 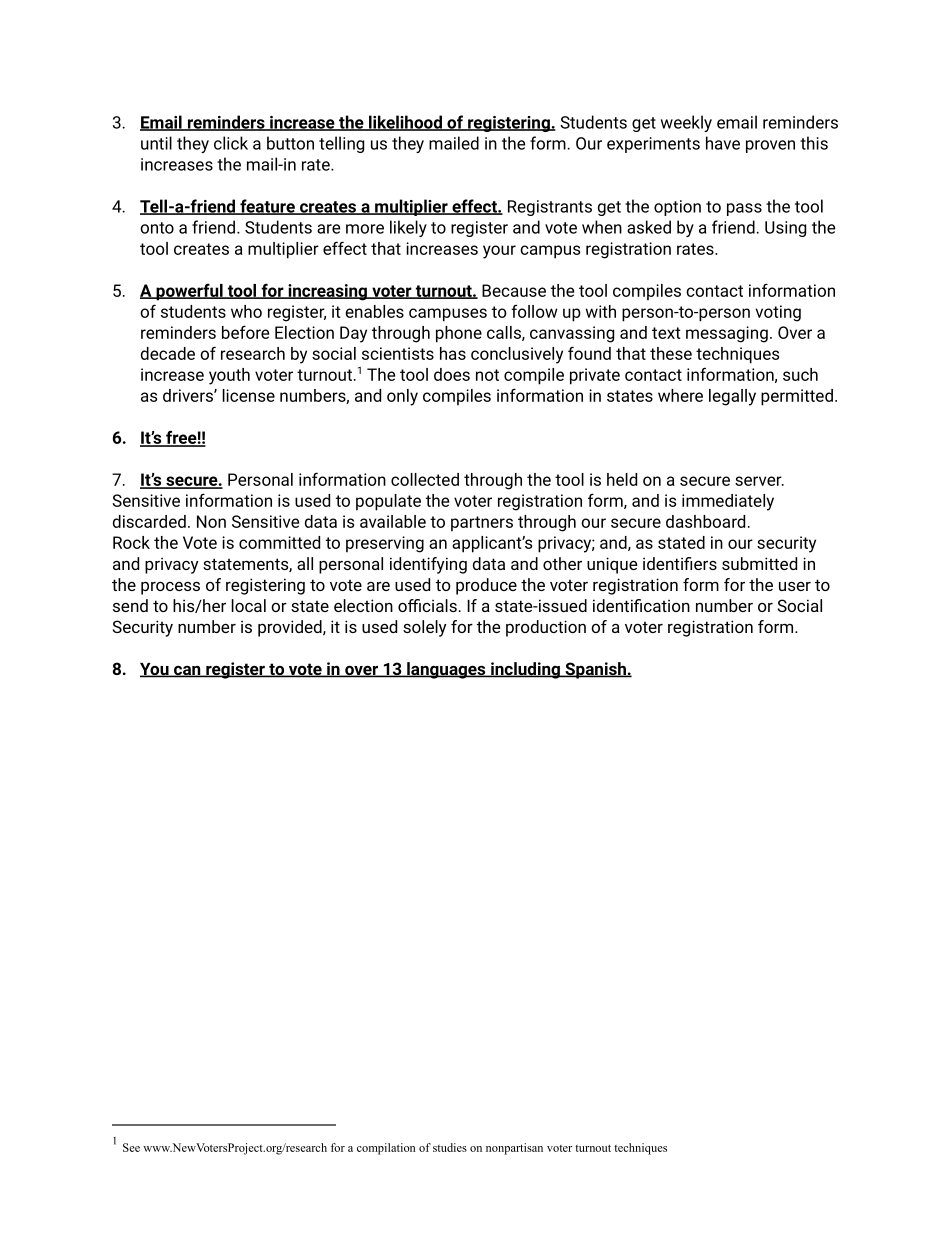 I want to click on nonpartisan, so click(x=514, y=1149).
